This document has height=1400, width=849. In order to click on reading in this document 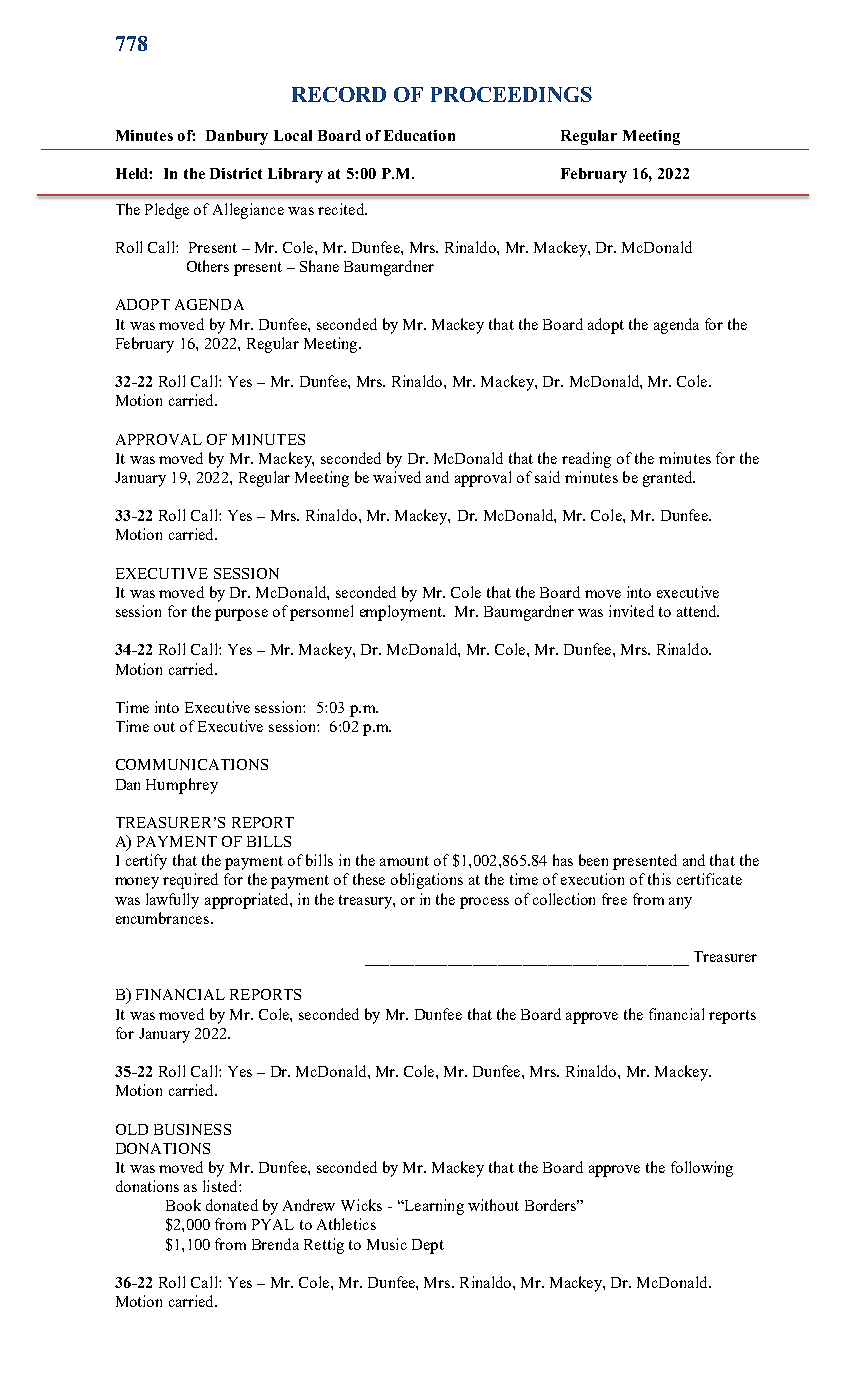, I will do `click(586, 460)`.
